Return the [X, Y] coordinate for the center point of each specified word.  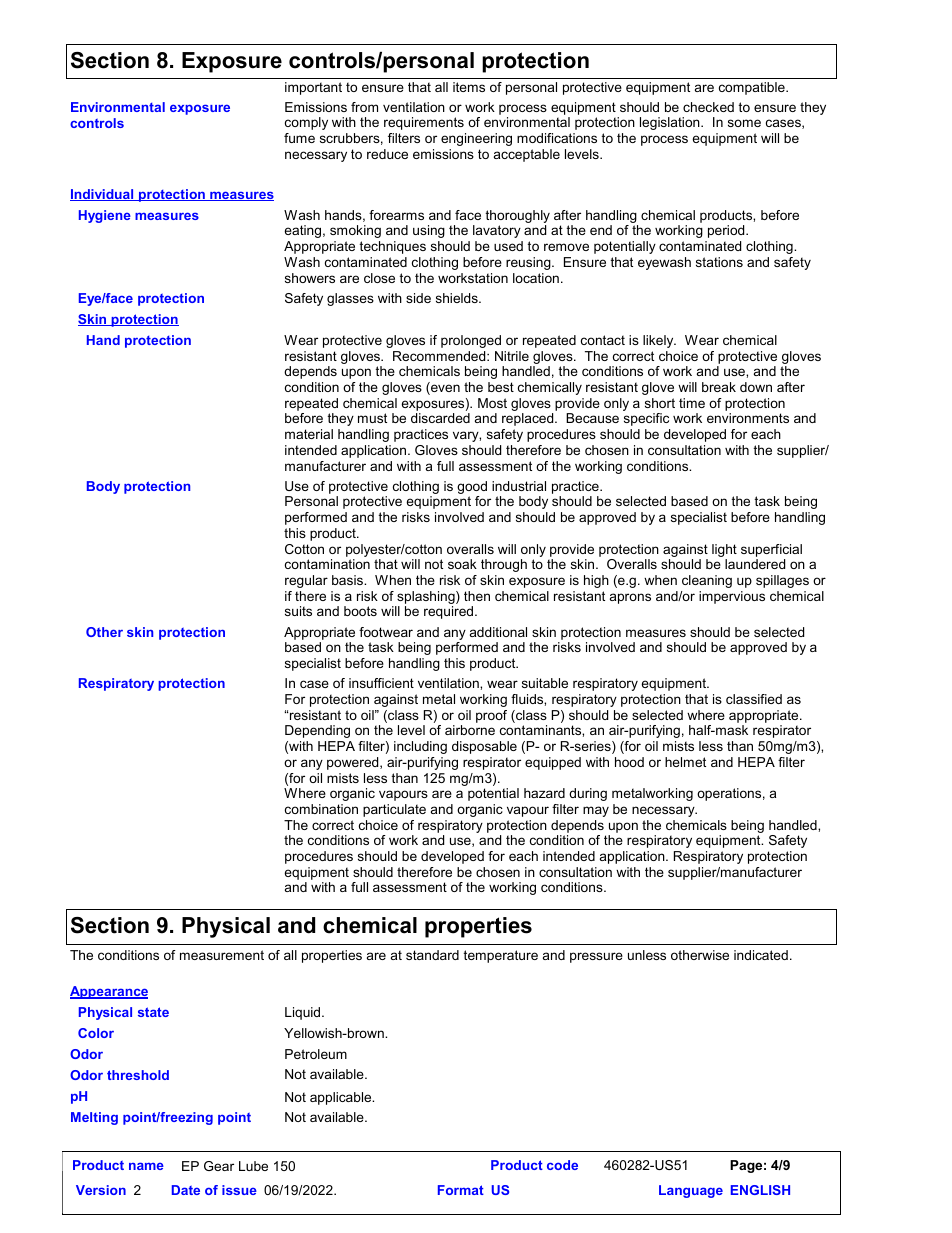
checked [708, 107]
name [146, 1166]
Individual [103, 195]
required [450, 612]
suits [298, 611]
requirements [424, 123]
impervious [732, 597]
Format [461, 1190]
